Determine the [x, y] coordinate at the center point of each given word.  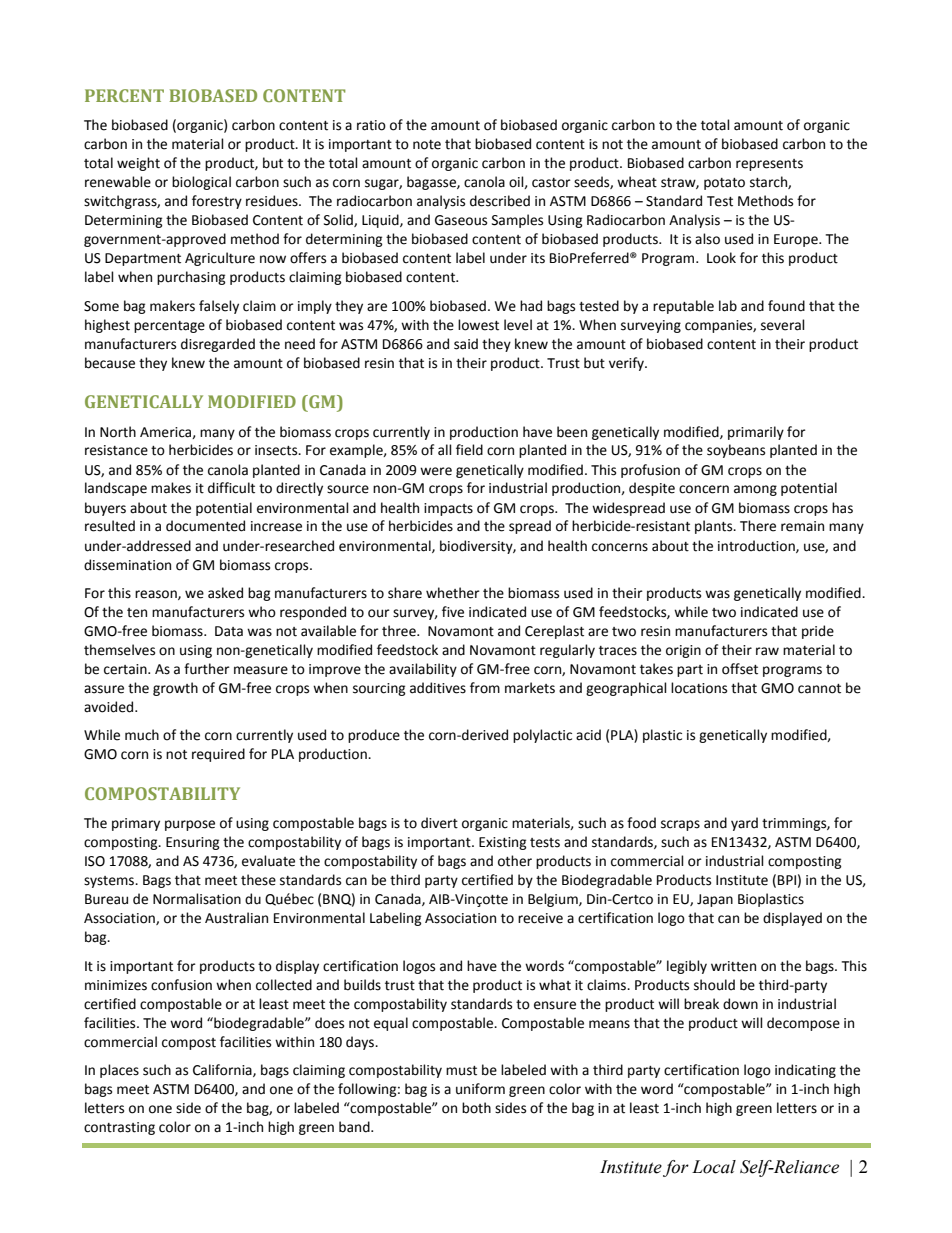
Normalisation [197, 899]
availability [423, 670]
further [207, 669]
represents [769, 165]
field [469, 450]
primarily [756, 433]
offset [740, 669]
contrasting [119, 1128]
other [515, 861]
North [118, 432]
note [427, 145]
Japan [715, 900]
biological [201, 183]
